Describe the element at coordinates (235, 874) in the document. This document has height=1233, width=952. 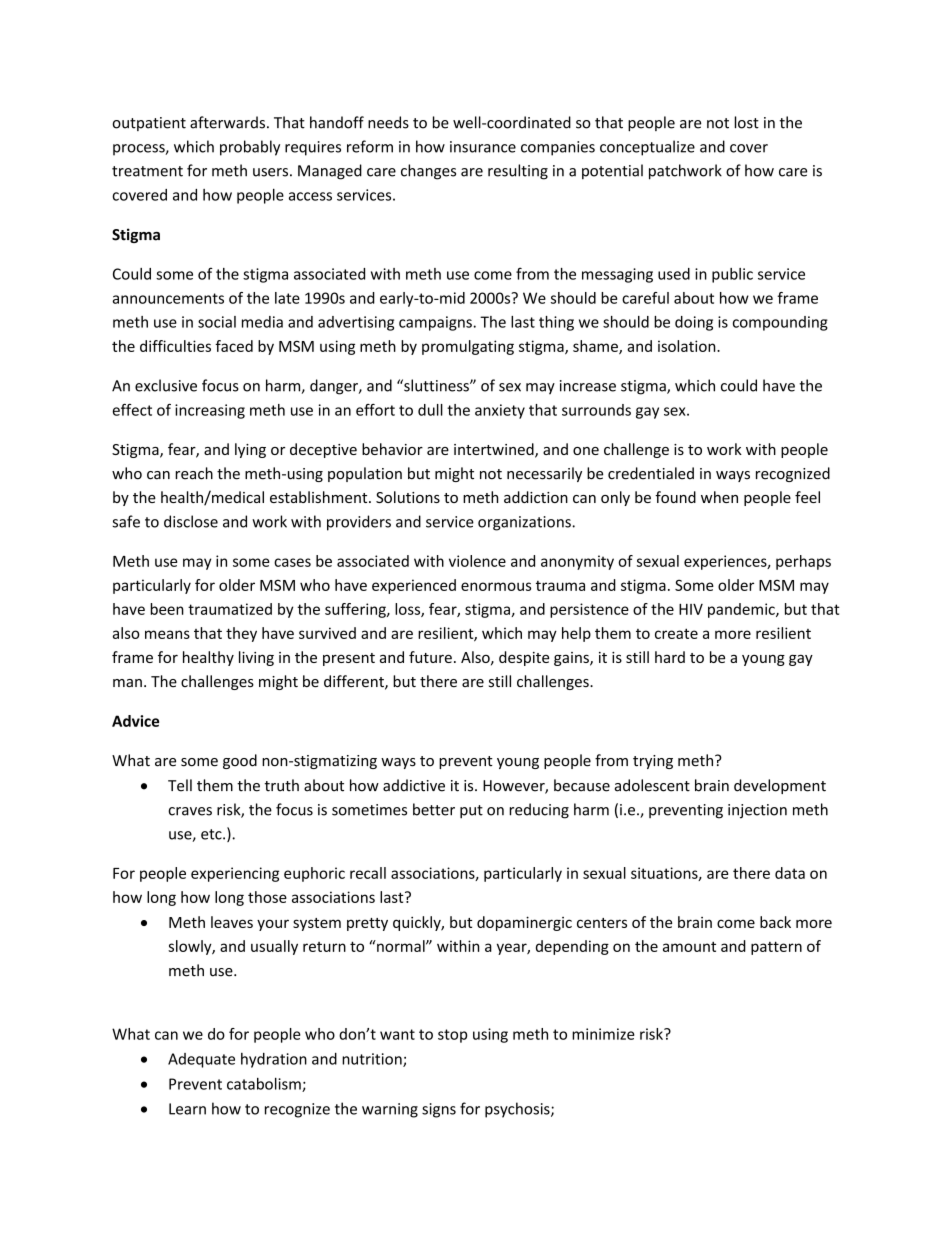
I see `experiencing` at that location.
